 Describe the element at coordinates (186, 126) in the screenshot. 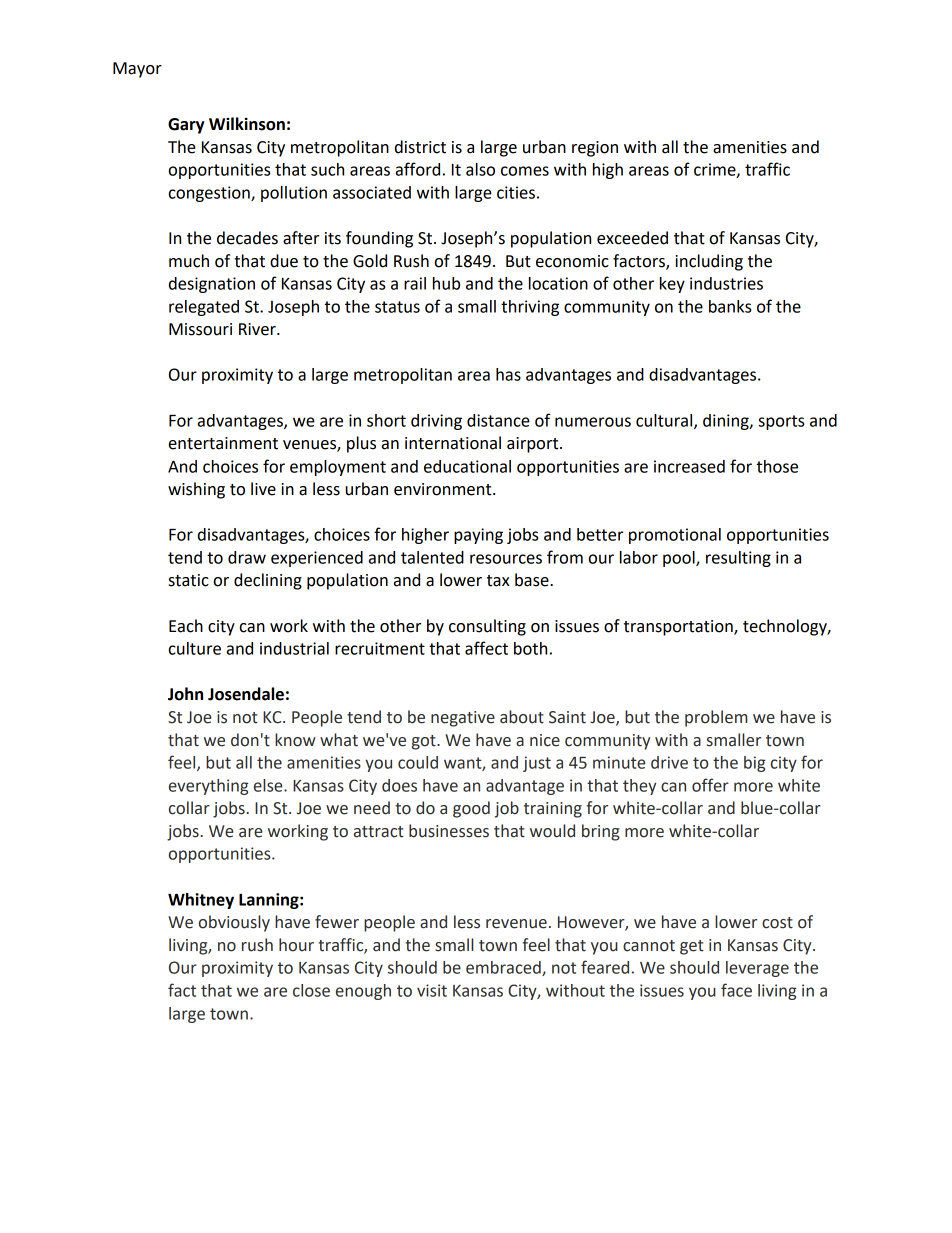

I see `Gary` at that location.
